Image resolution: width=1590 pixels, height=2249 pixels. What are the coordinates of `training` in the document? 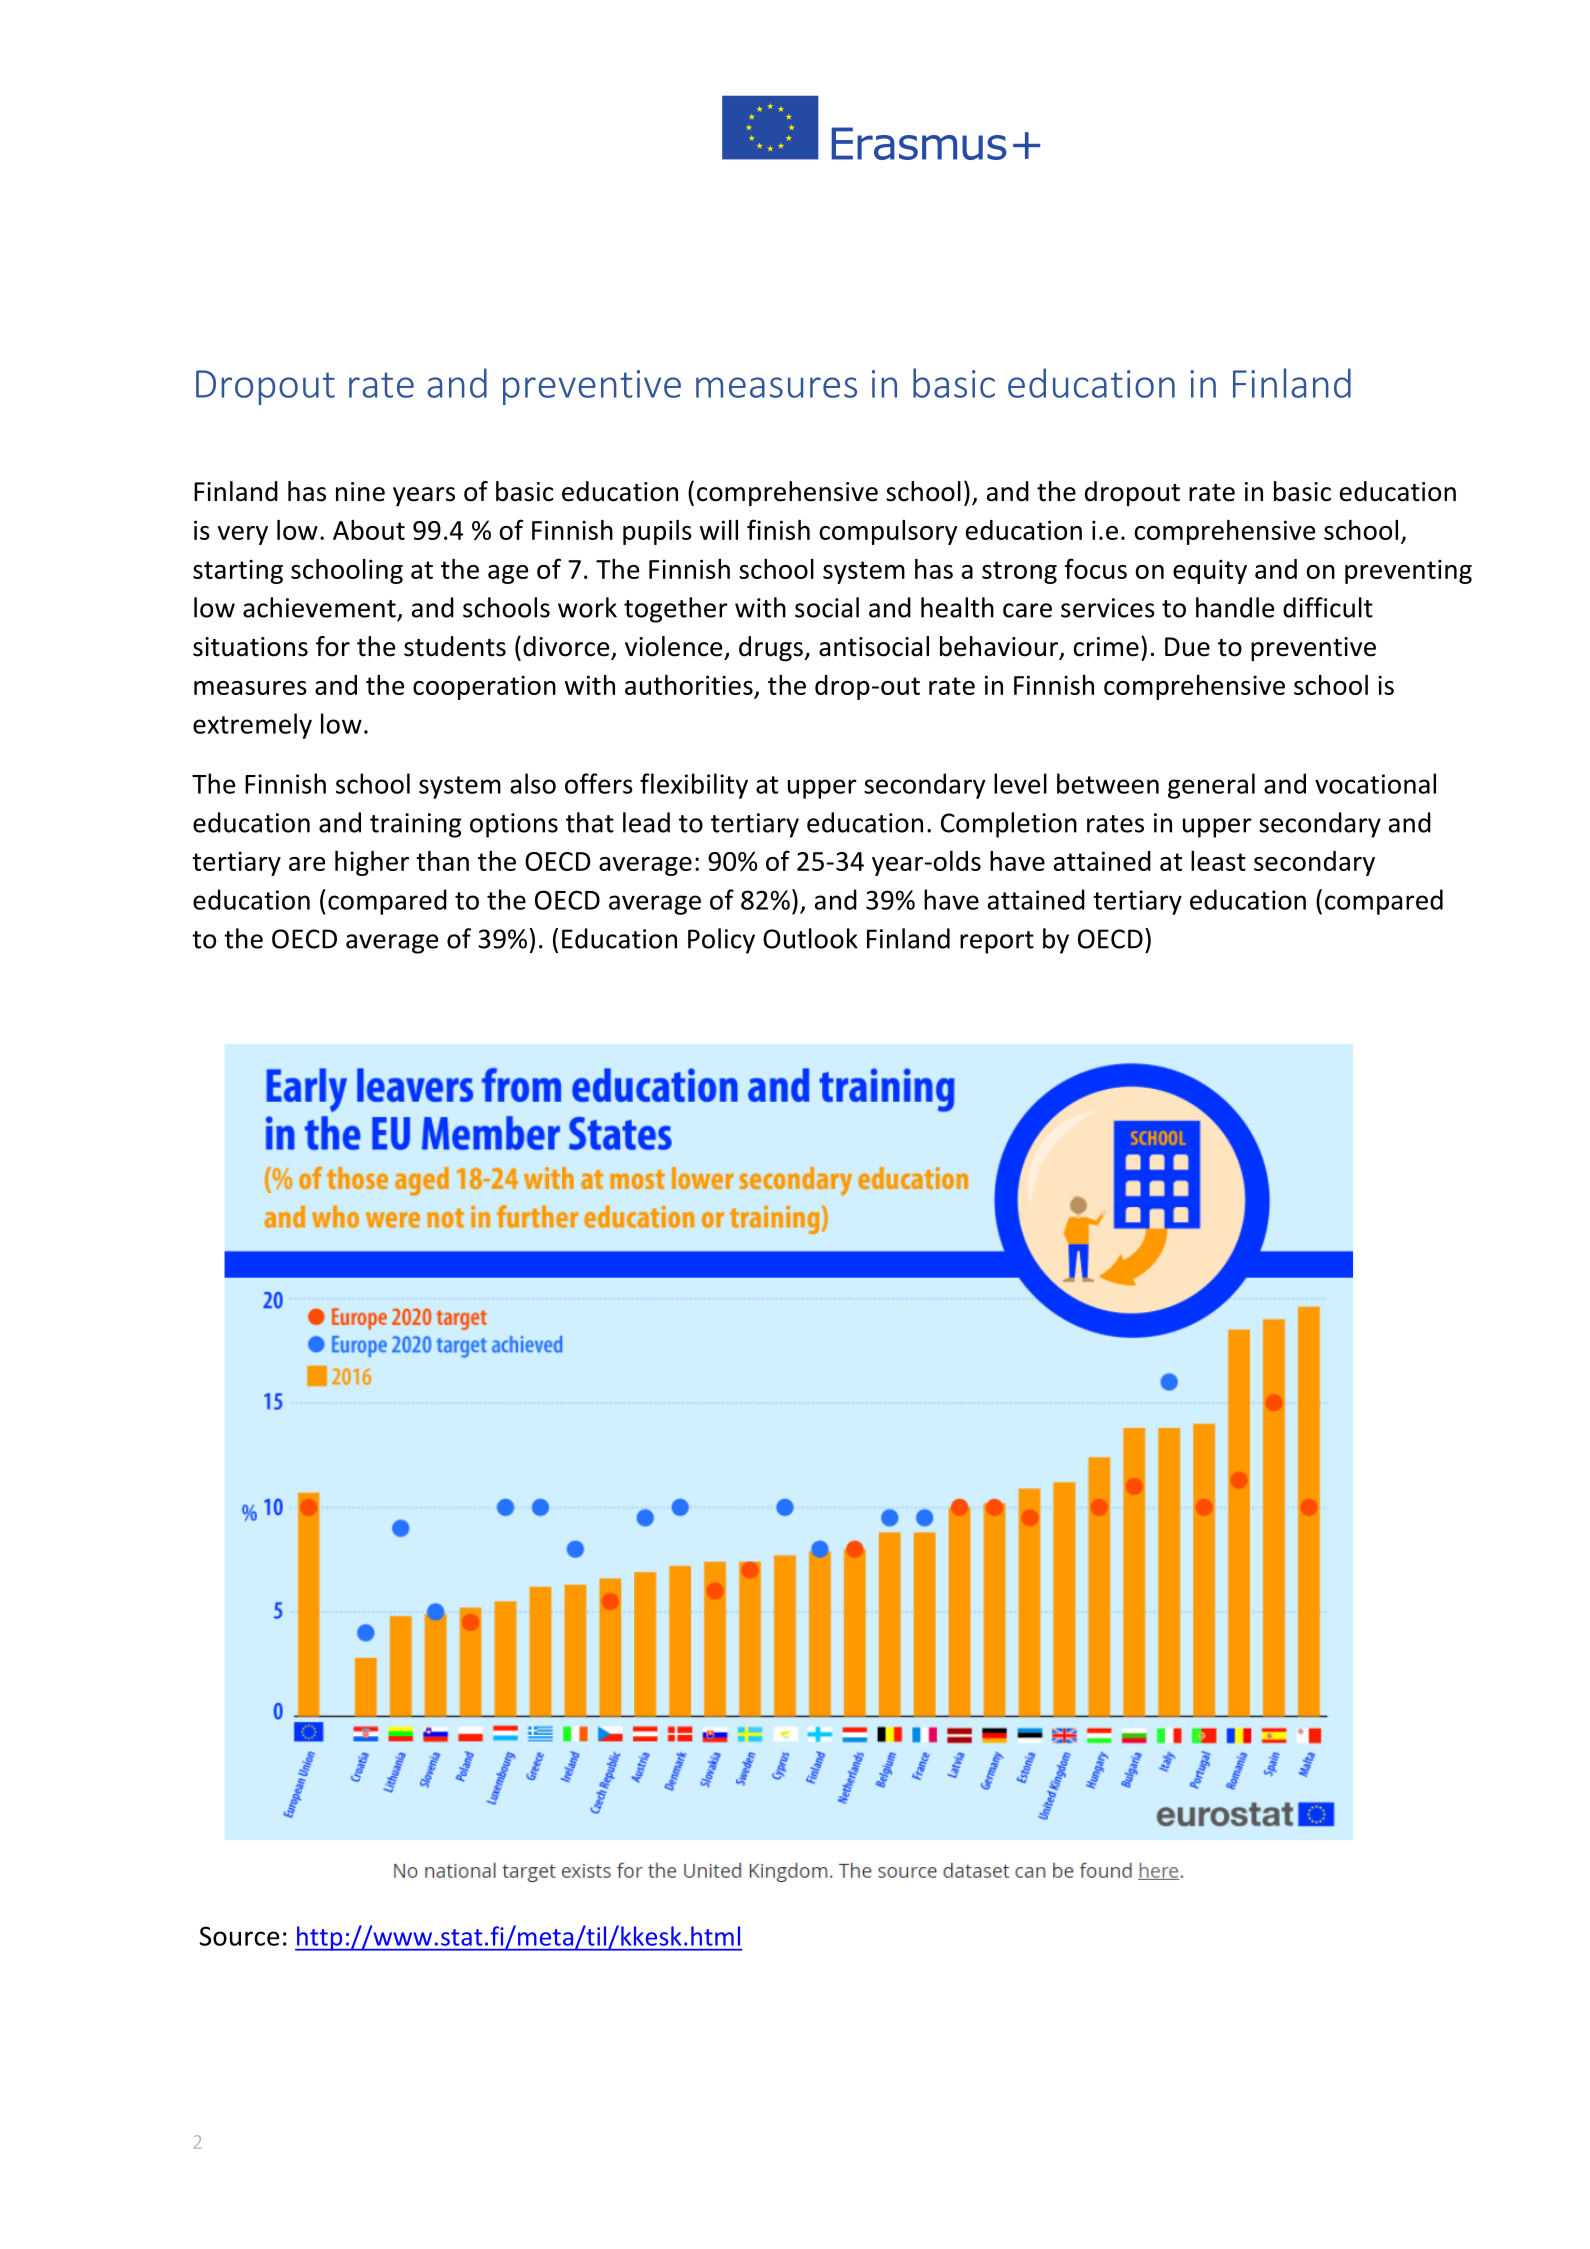 It's located at (415, 825).
